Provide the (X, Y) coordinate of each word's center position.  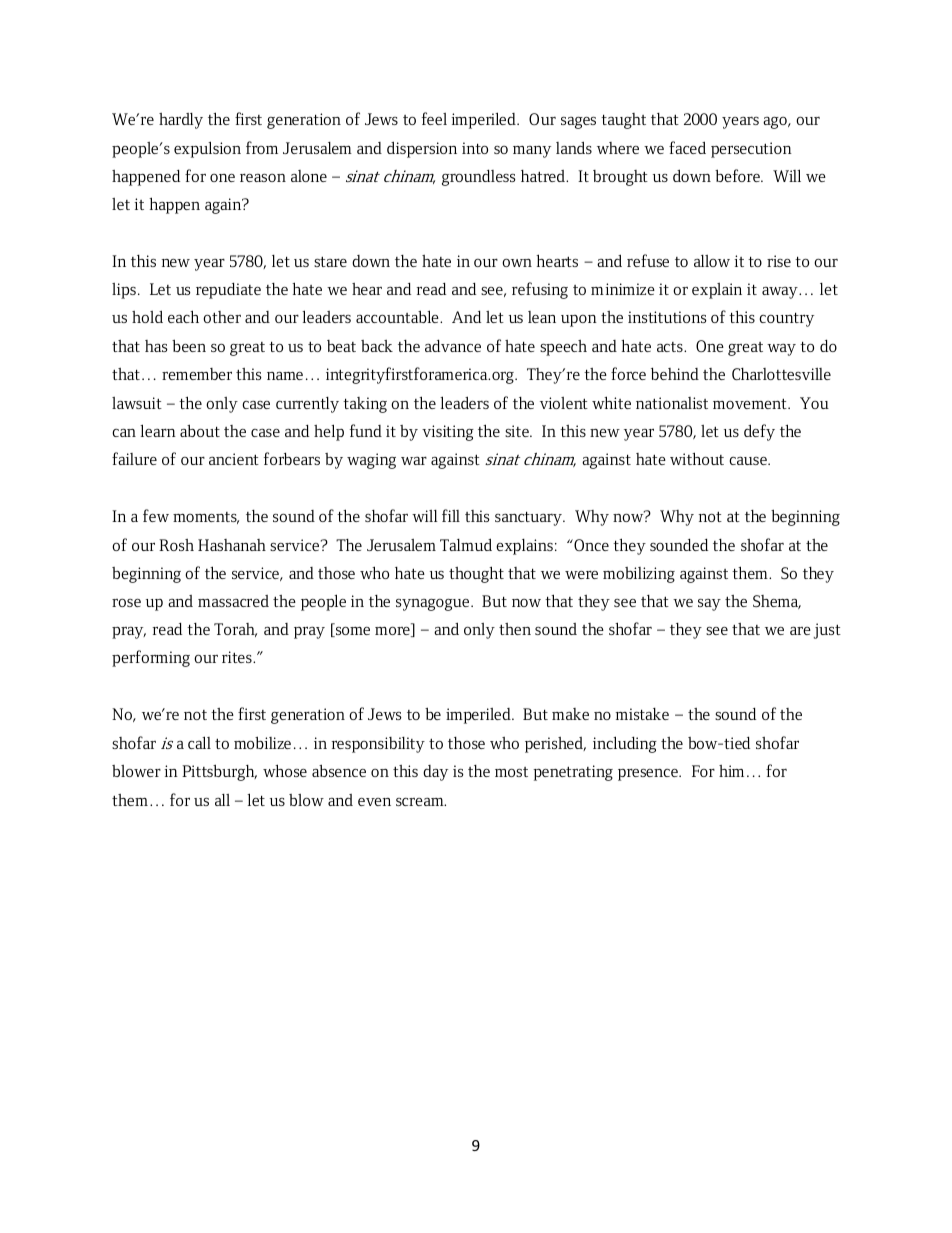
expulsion (207, 149)
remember (197, 374)
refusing (540, 290)
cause (749, 461)
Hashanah (232, 545)
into (475, 148)
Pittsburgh (219, 772)
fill (451, 515)
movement (751, 404)
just (827, 631)
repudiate (228, 291)
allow (712, 261)
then (515, 629)
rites (238, 657)
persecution (751, 150)
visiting (448, 433)
